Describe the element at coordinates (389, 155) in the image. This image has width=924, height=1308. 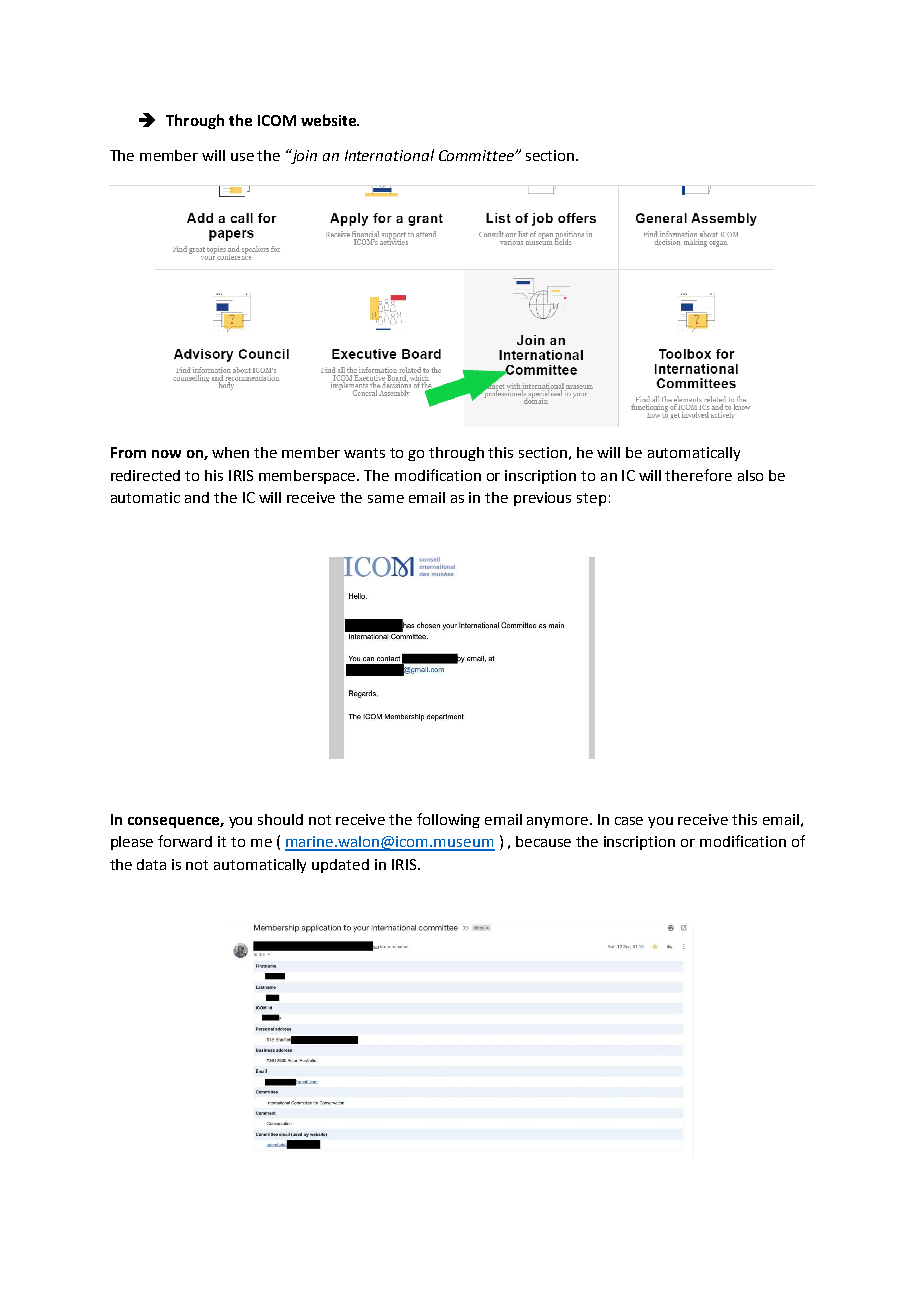
I see `International` at that location.
